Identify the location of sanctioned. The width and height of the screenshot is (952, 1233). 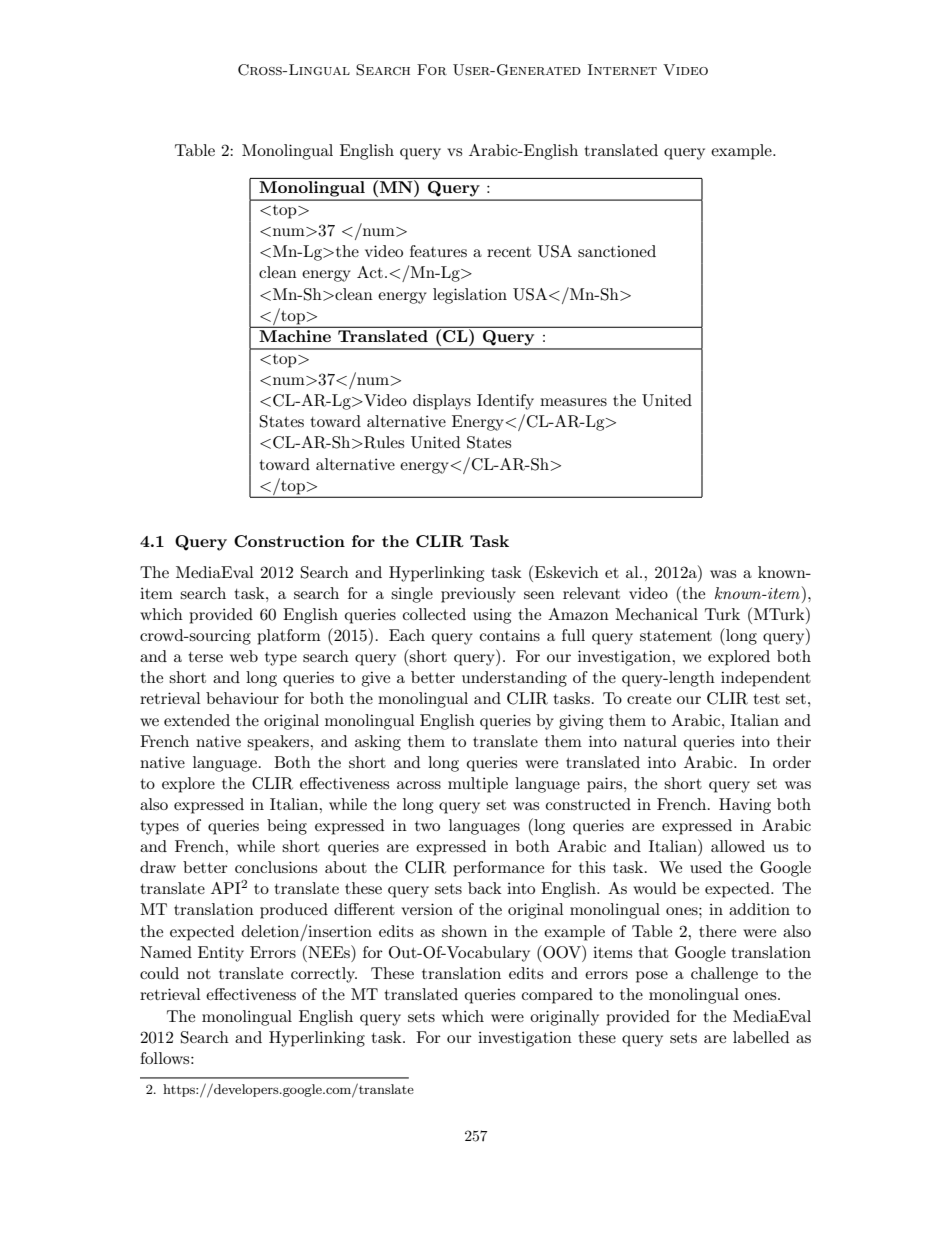
(617, 251).
